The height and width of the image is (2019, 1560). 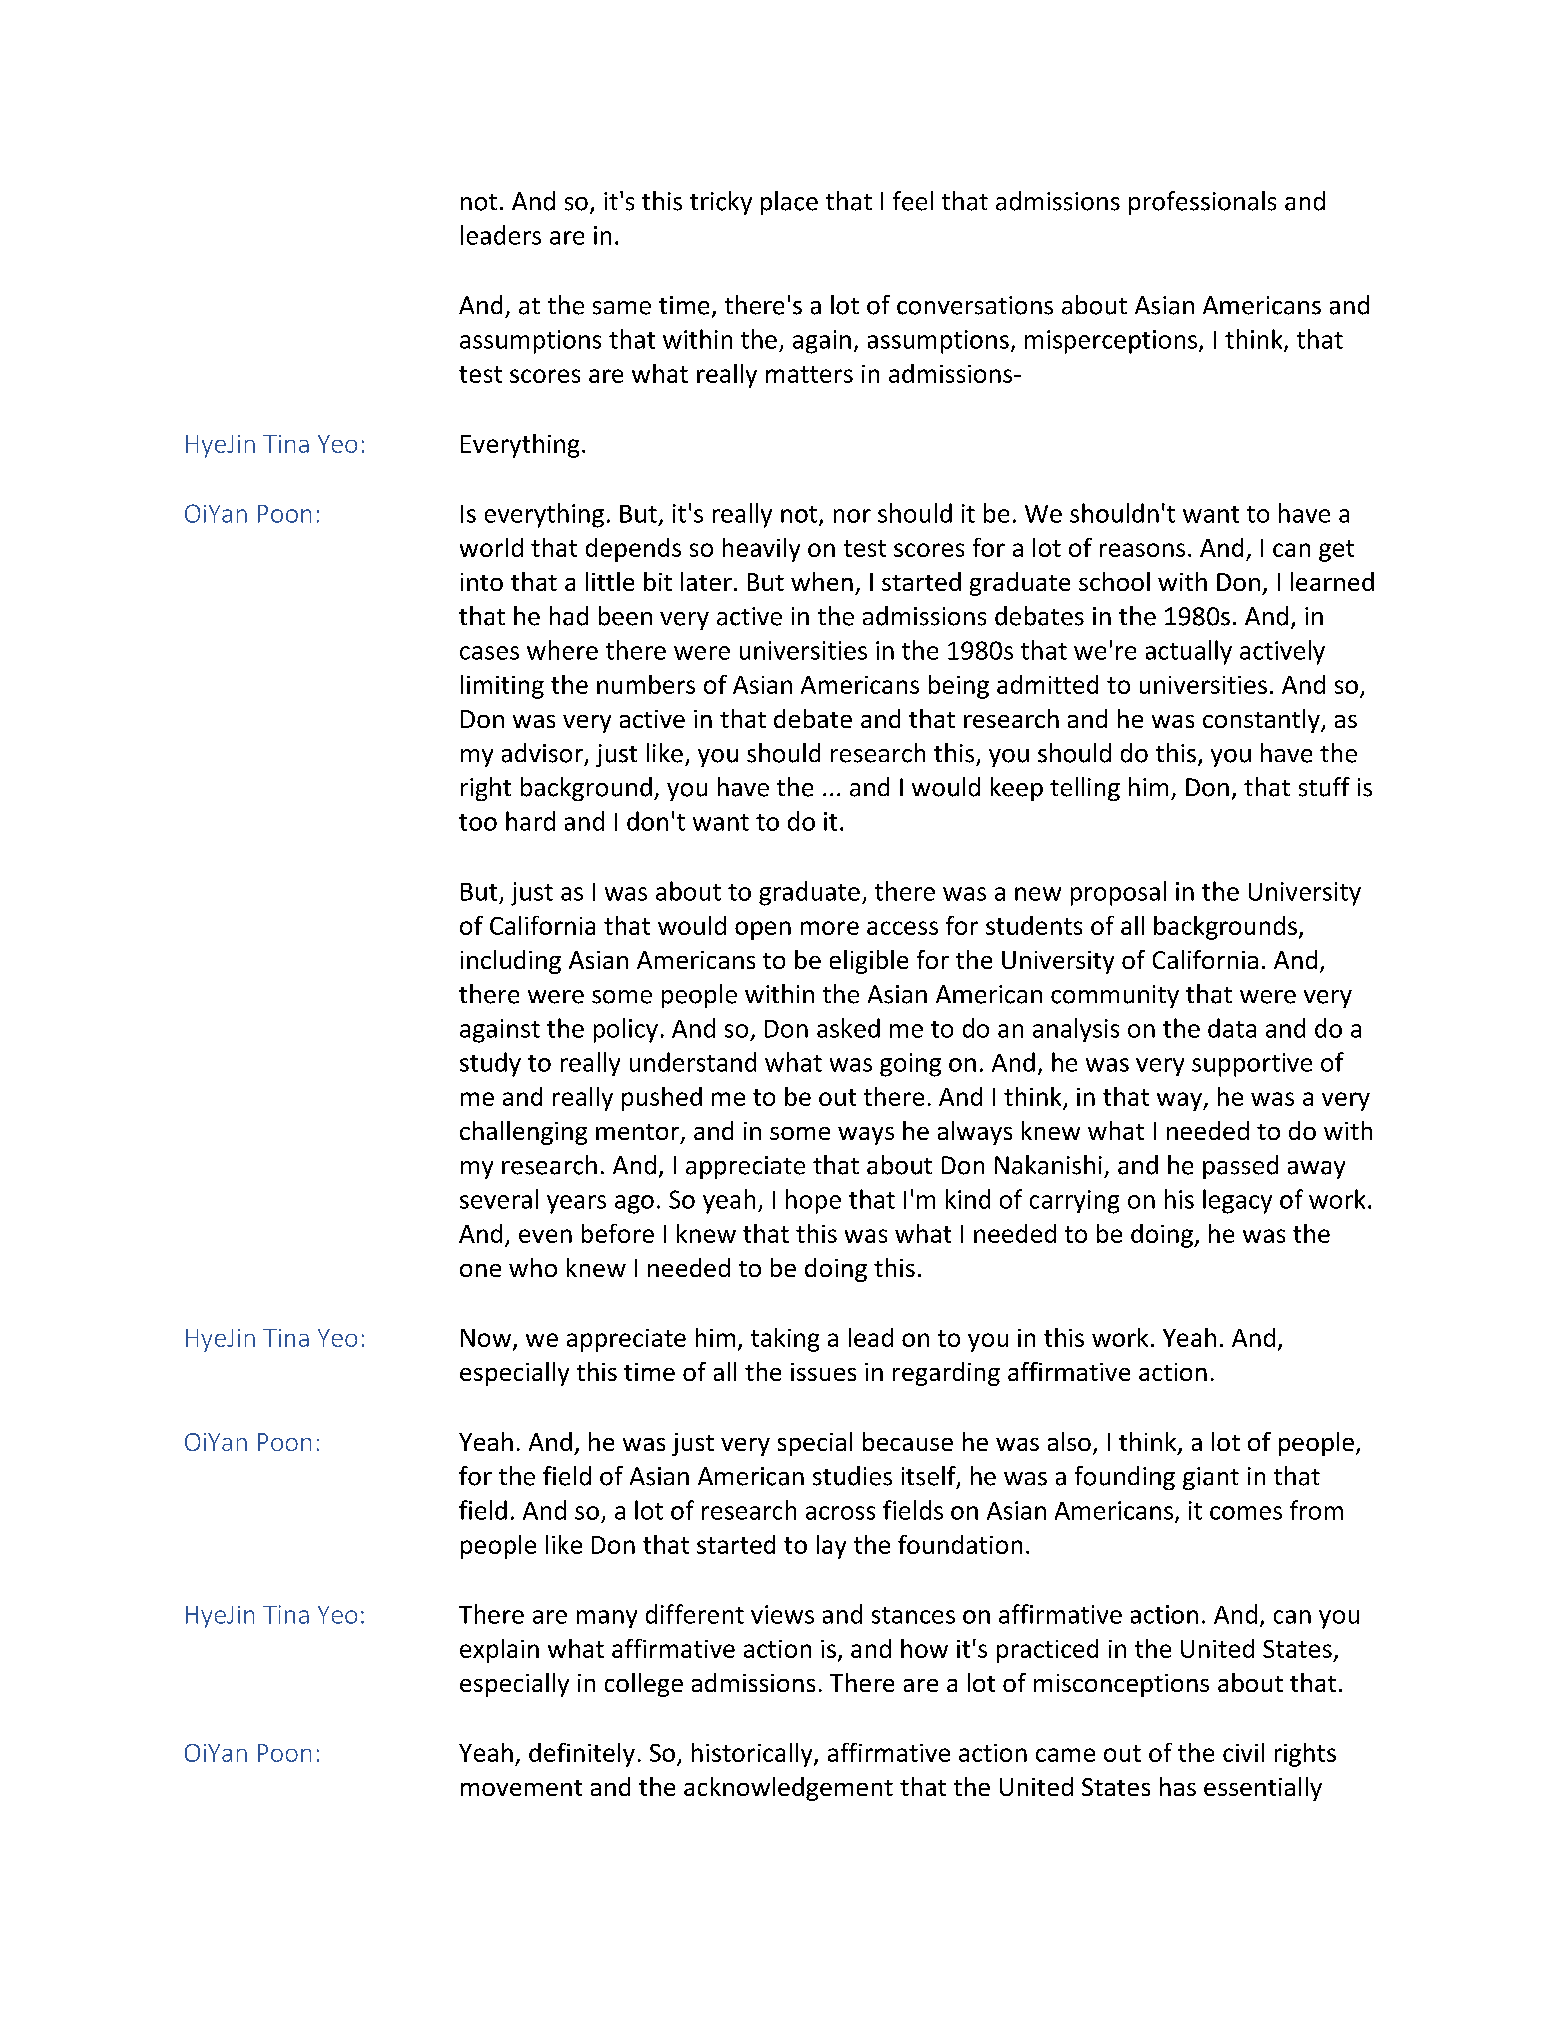 I want to click on same, so click(x=622, y=308).
